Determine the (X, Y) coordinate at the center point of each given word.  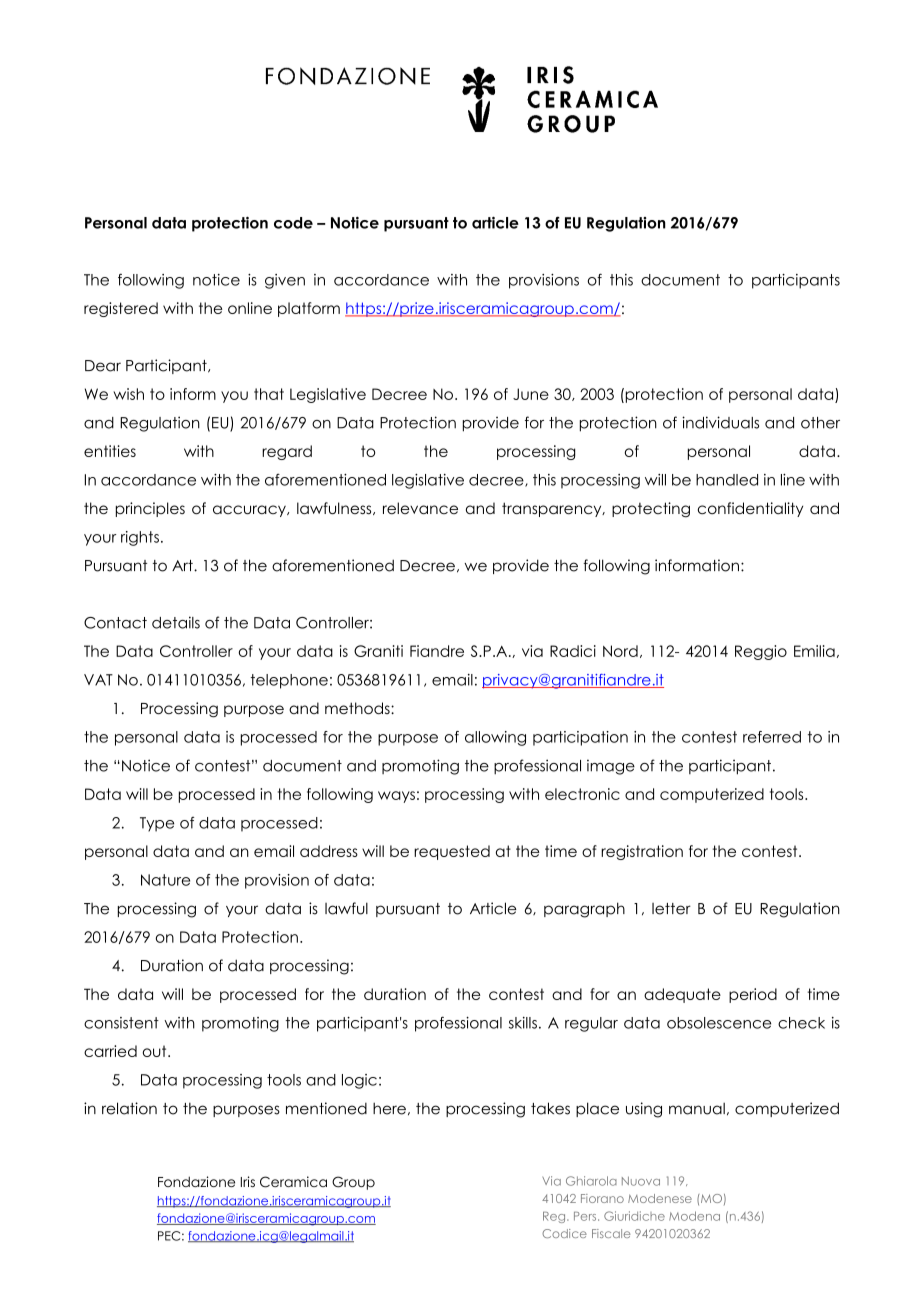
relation (129, 1108)
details (176, 622)
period (753, 995)
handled (727, 480)
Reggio (761, 652)
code (293, 223)
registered (121, 309)
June (531, 394)
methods (358, 708)
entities (110, 451)
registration (642, 852)
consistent (121, 1023)
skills (523, 1023)
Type (157, 824)
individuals (720, 422)
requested (452, 852)
